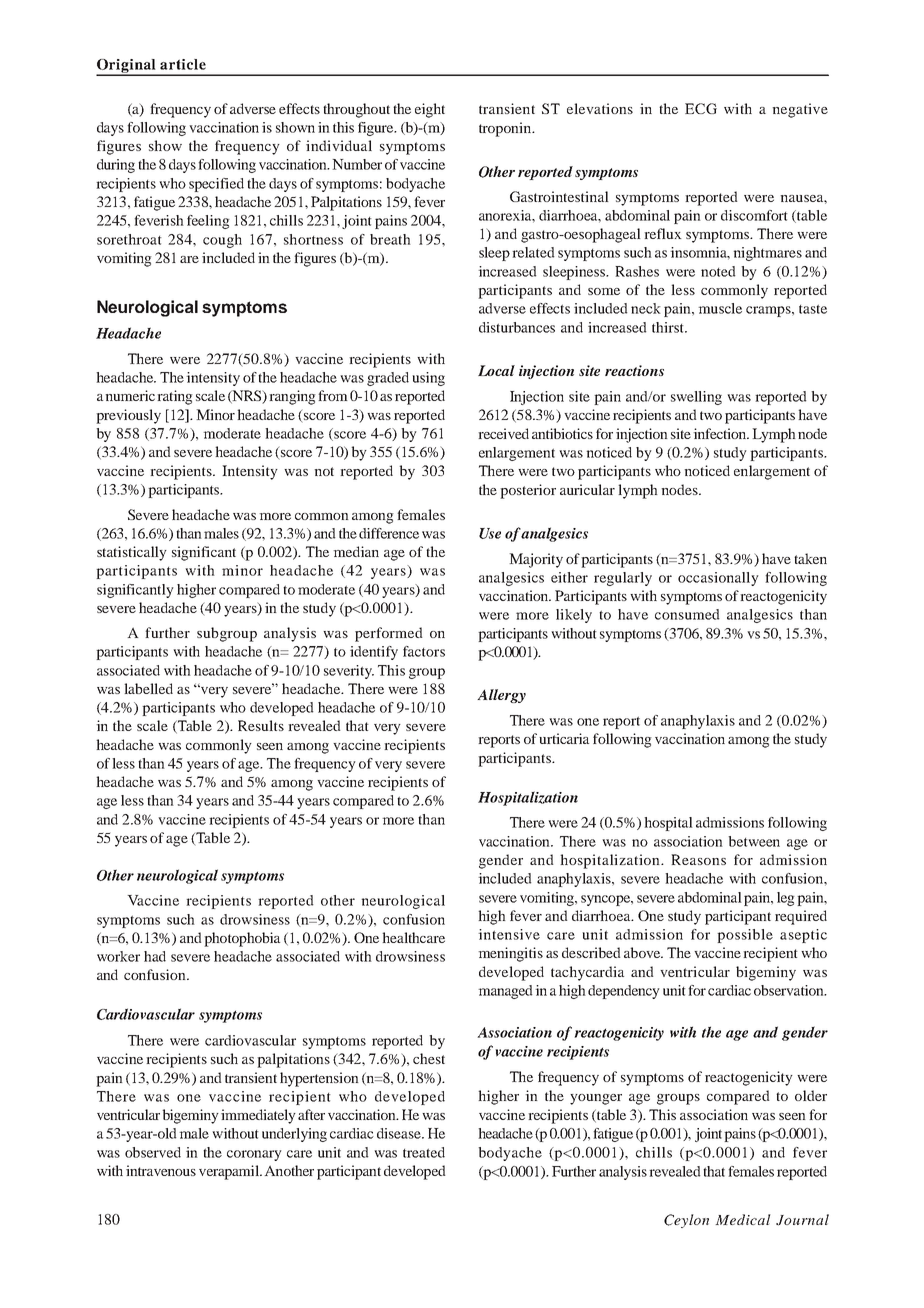 The image size is (924, 1308). I want to click on article, so click(183, 64).
